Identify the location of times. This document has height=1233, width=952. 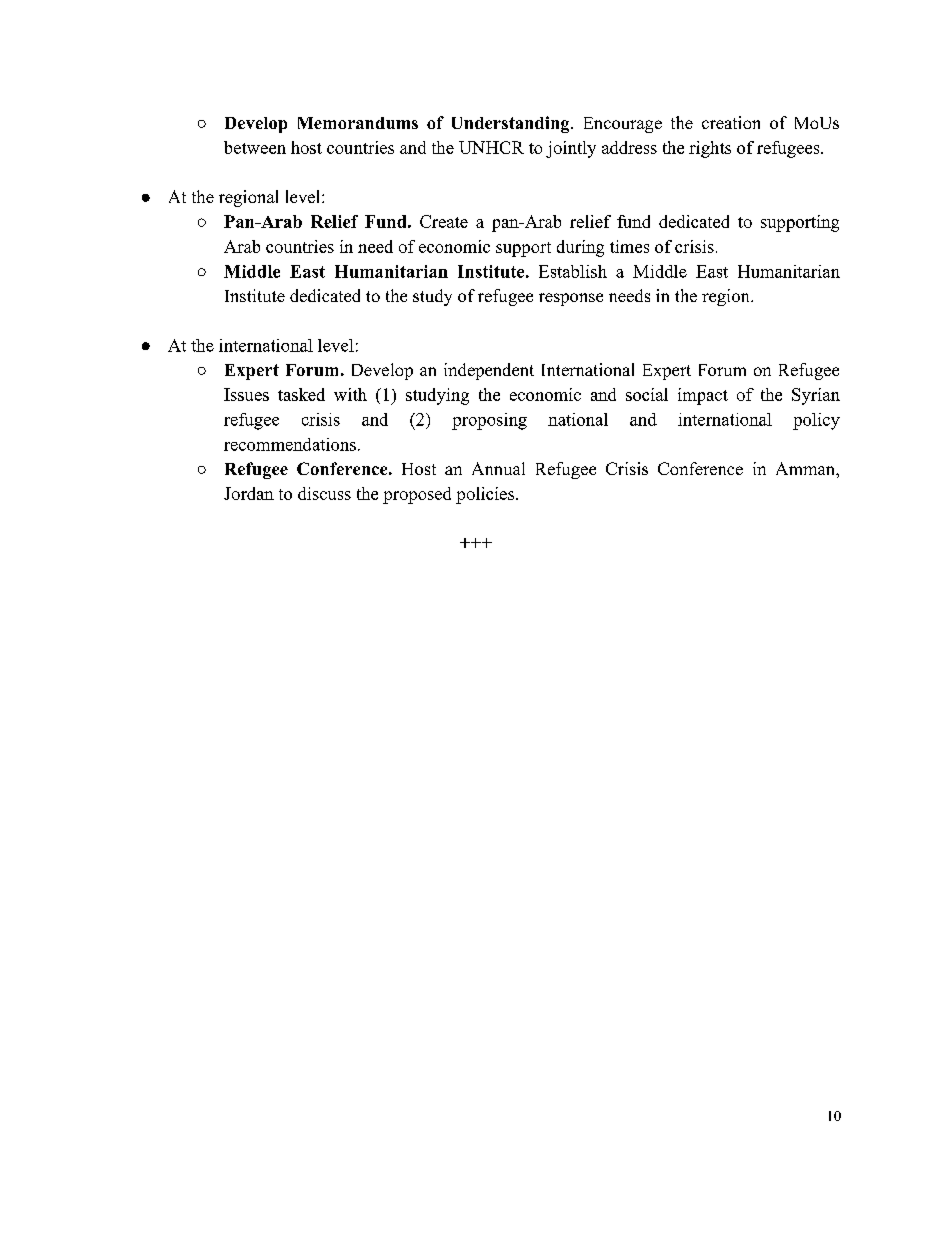
(629, 246).
